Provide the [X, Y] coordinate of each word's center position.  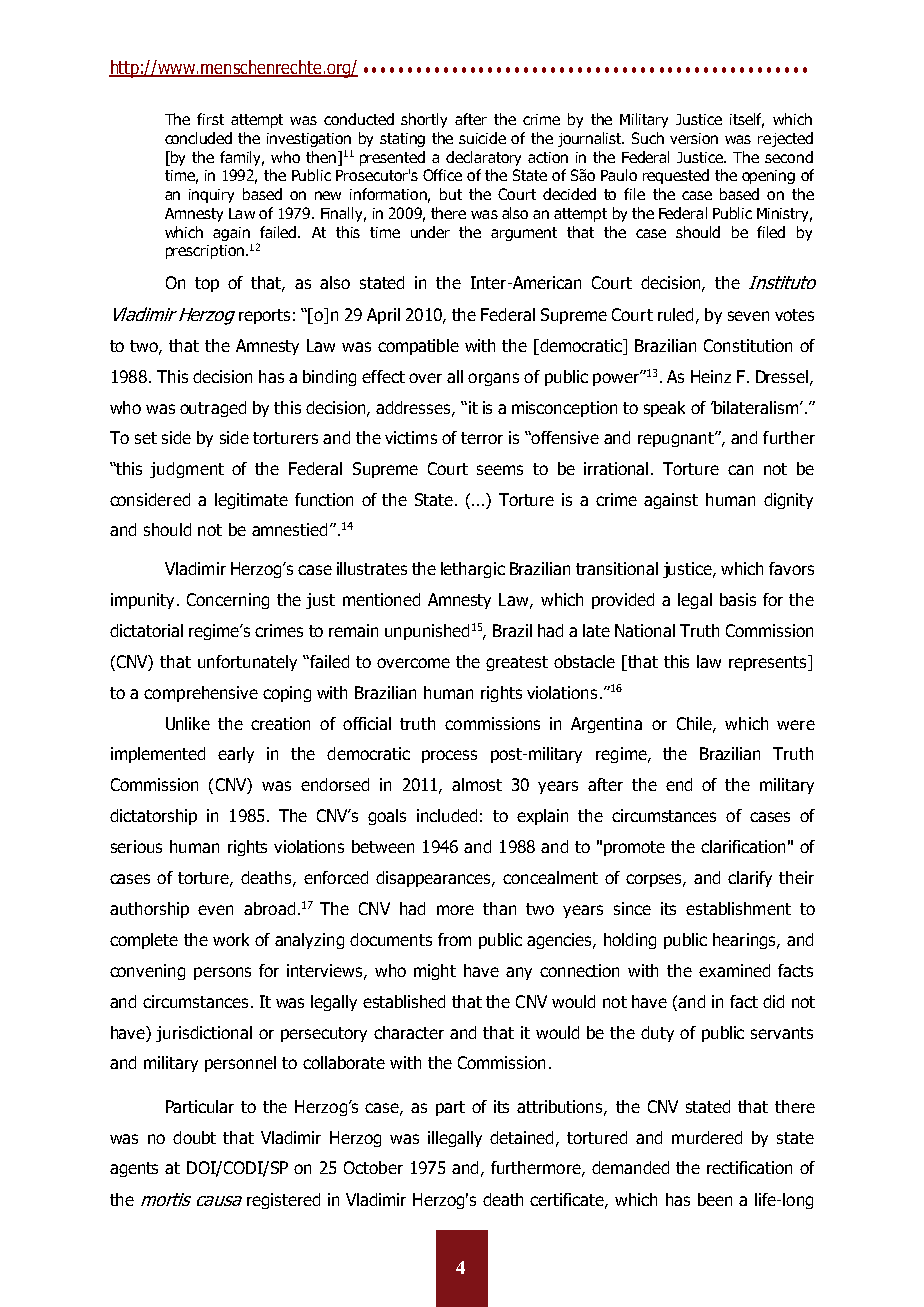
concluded [198, 138]
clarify [750, 879]
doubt [194, 1137]
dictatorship [153, 817]
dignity [788, 501]
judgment [187, 470]
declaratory [483, 158]
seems [500, 470]
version [694, 138]
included [447, 815]
